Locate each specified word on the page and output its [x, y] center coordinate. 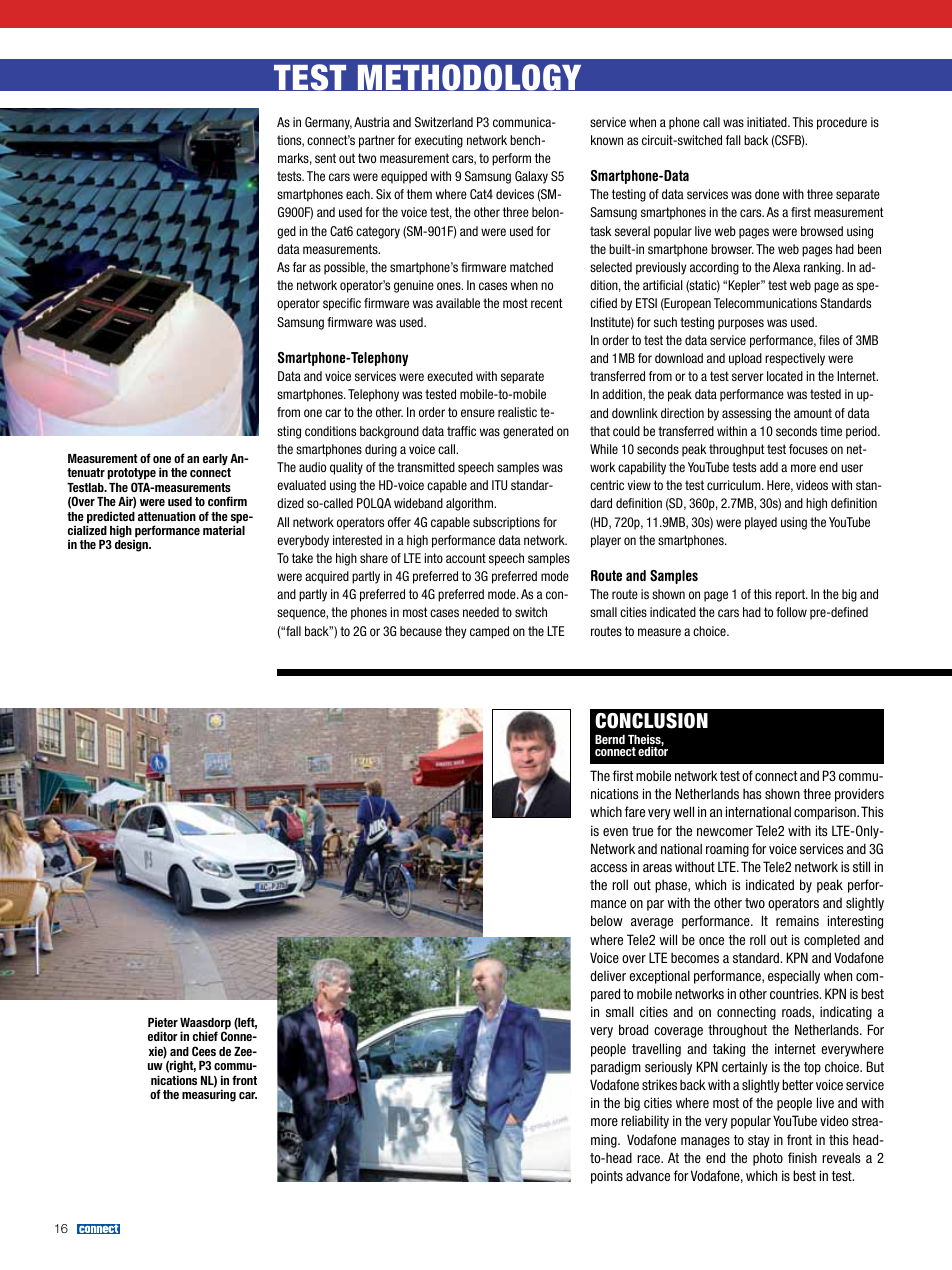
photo [768, 1159]
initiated [768, 122]
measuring [209, 1095]
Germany [328, 123]
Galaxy [531, 177]
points [607, 1177]
